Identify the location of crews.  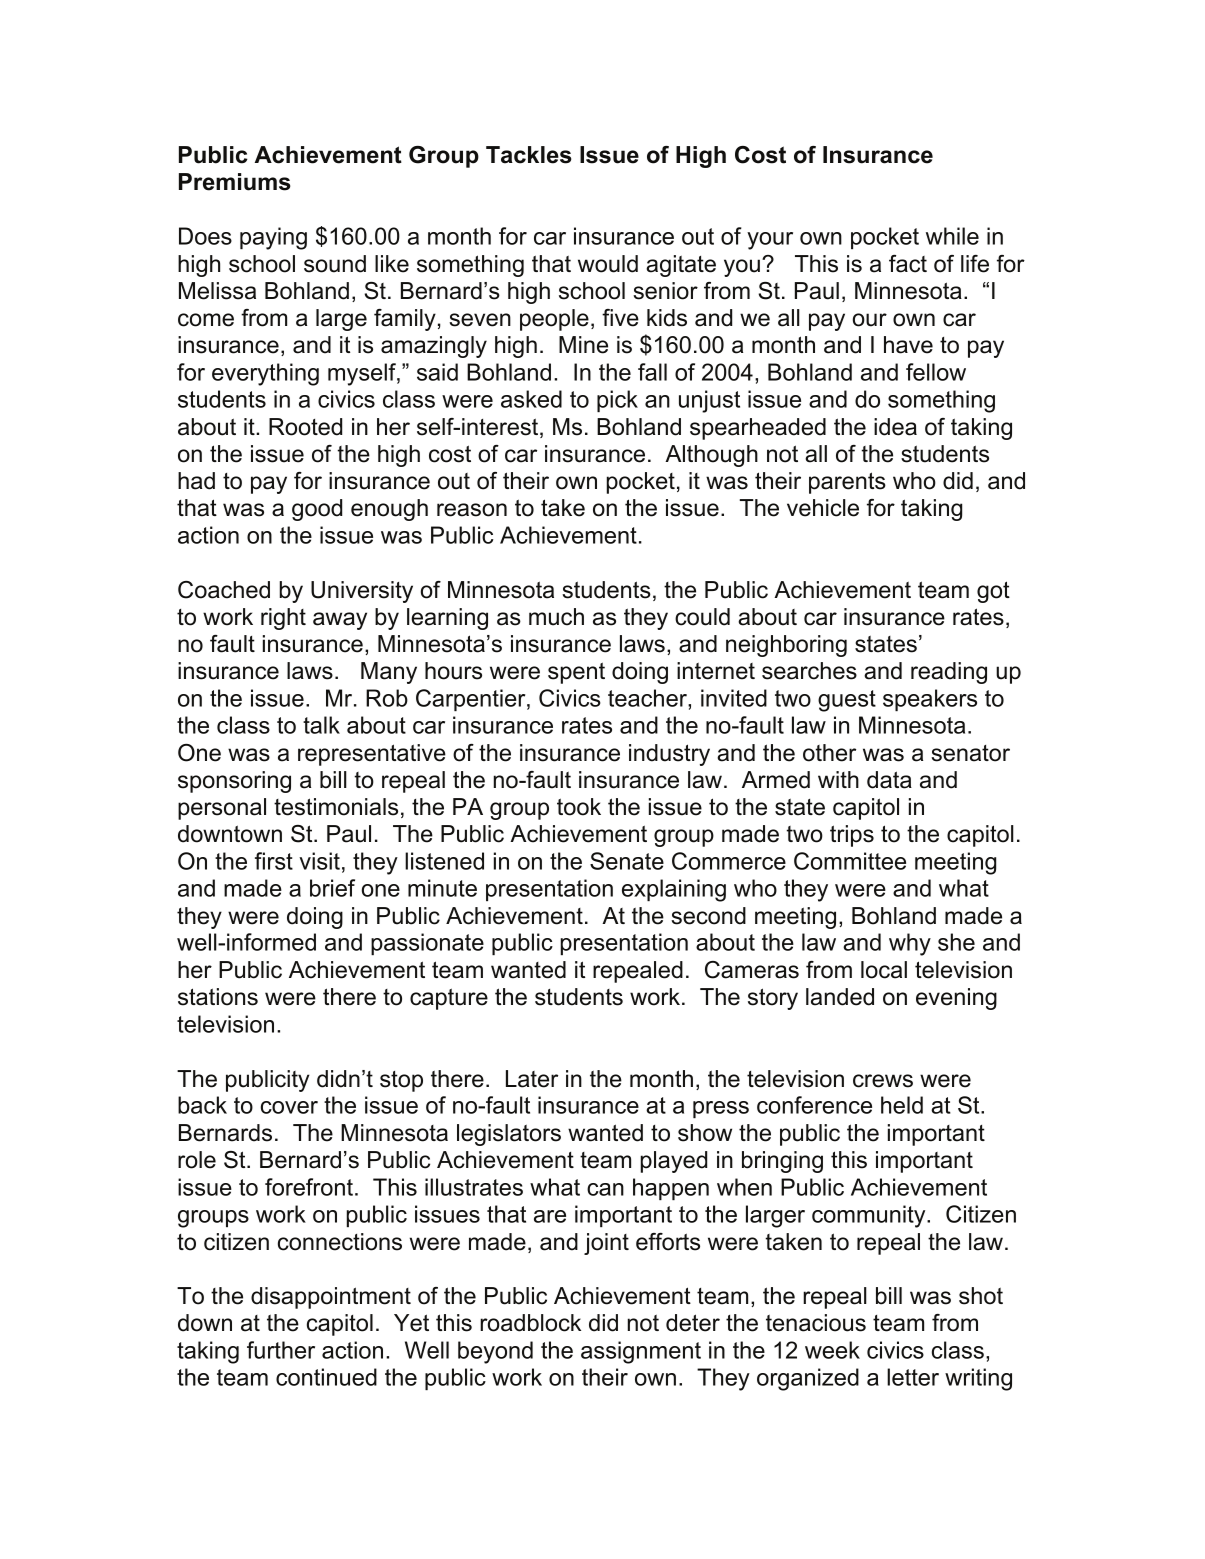
(883, 1081).
